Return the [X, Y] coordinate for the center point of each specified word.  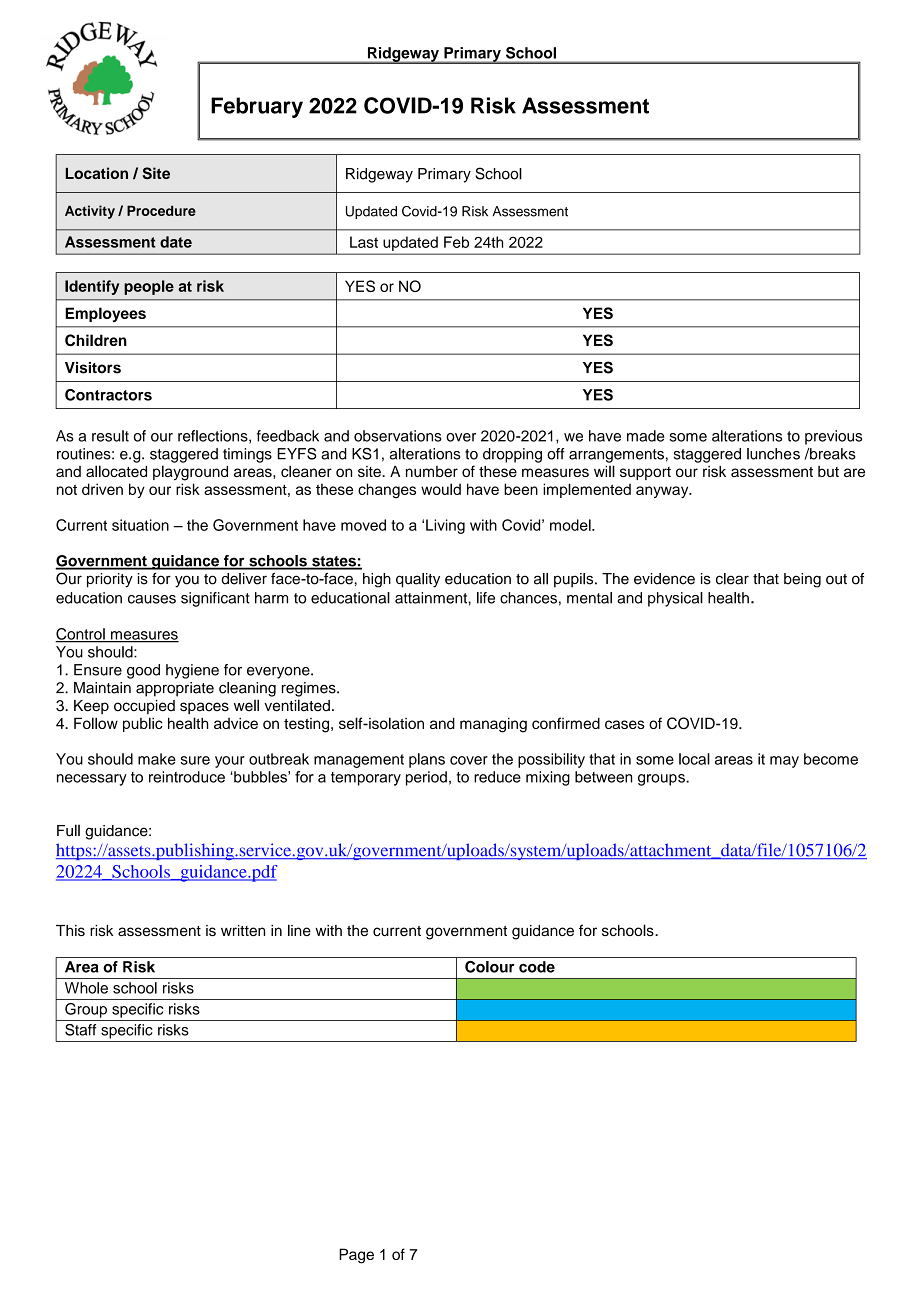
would [441, 489]
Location [97, 173]
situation [140, 525]
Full [68, 830]
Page [356, 1256]
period [426, 778]
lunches [773, 454]
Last [364, 242]
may [784, 762]
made [645, 436]
